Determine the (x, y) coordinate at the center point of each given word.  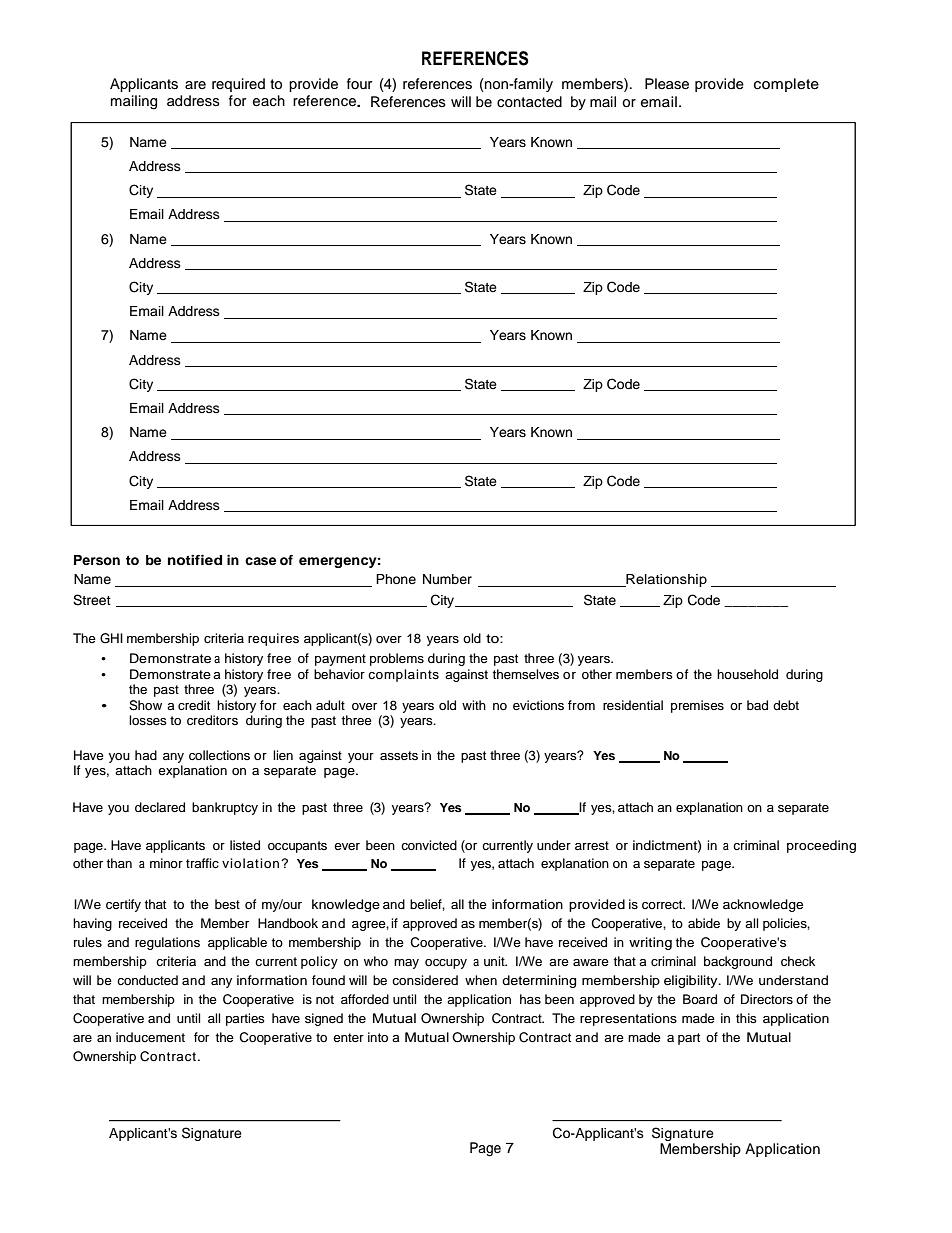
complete (786, 85)
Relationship (665, 580)
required (238, 85)
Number (447, 579)
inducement (150, 1037)
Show (145, 705)
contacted (529, 101)
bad (757, 705)
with (474, 705)
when (481, 980)
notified (195, 560)
